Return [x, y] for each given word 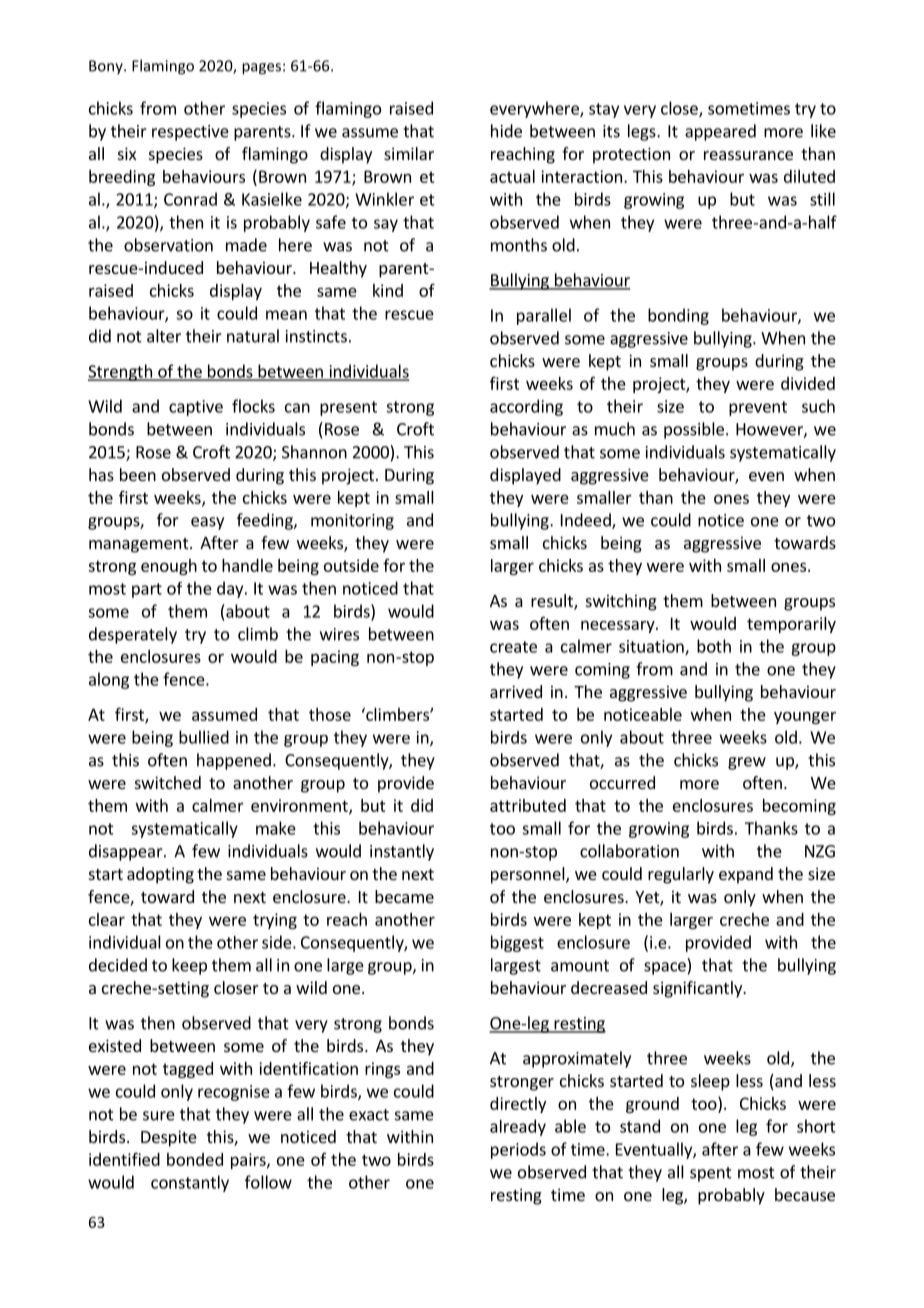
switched [168, 782]
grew [747, 763]
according [526, 407]
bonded [195, 1159]
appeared [720, 132]
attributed [528, 805]
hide [506, 131]
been [138, 474]
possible [694, 430]
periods [518, 1150]
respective [190, 133]
